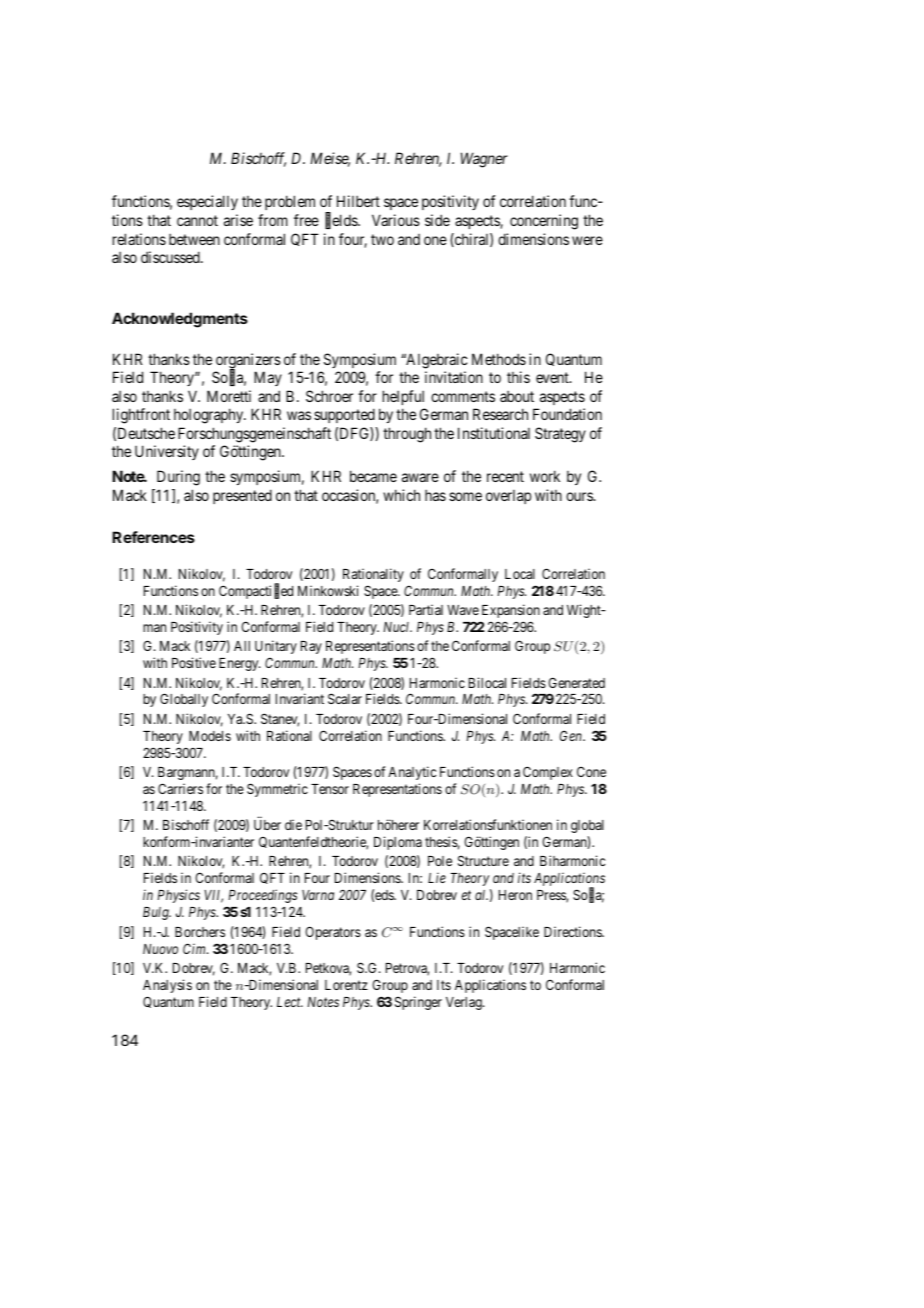  What do you see at coordinates (560, 435) in the screenshot?
I see `Strategy` at bounding box center [560, 435].
